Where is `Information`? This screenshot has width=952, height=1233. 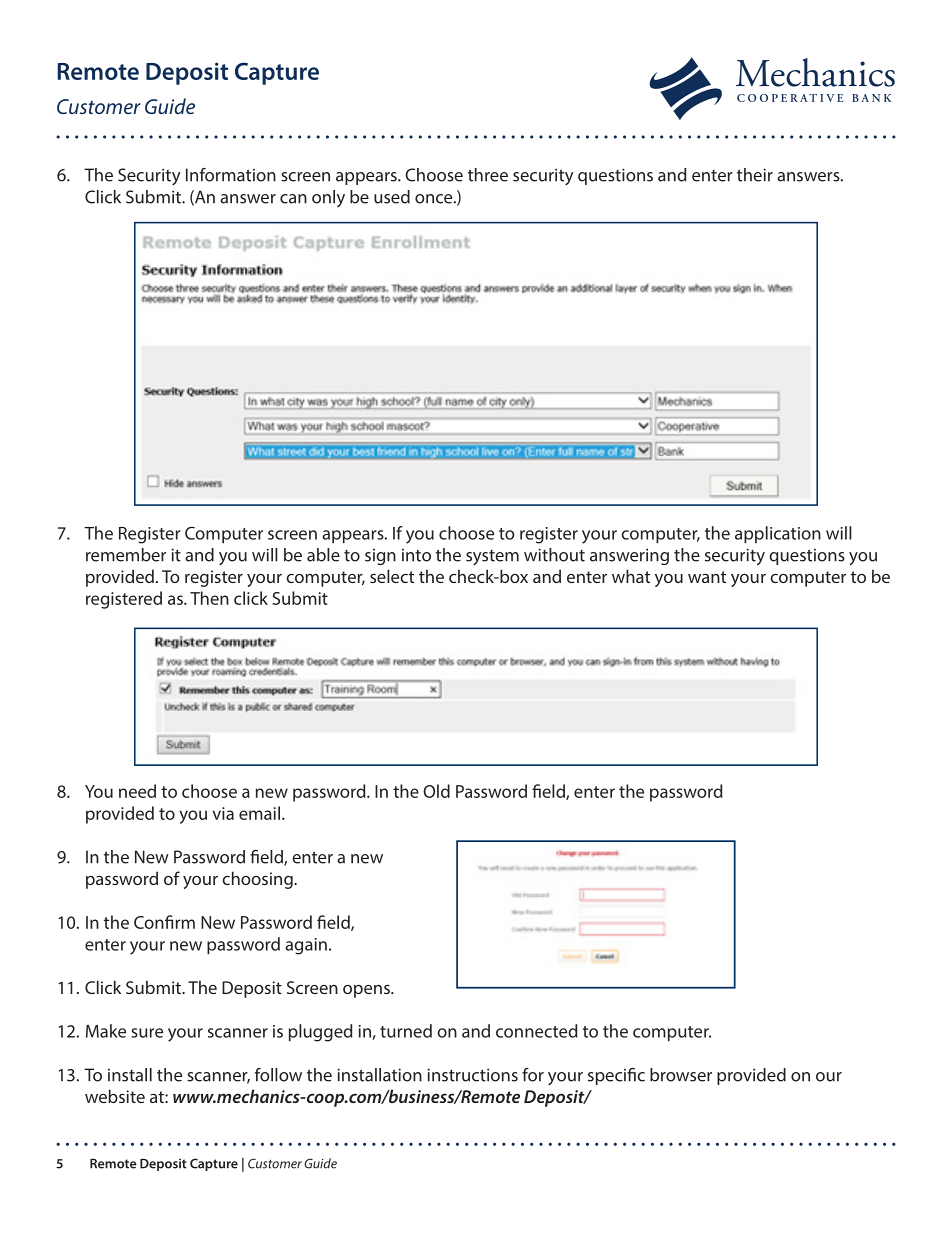
Information is located at coordinates (231, 175).
